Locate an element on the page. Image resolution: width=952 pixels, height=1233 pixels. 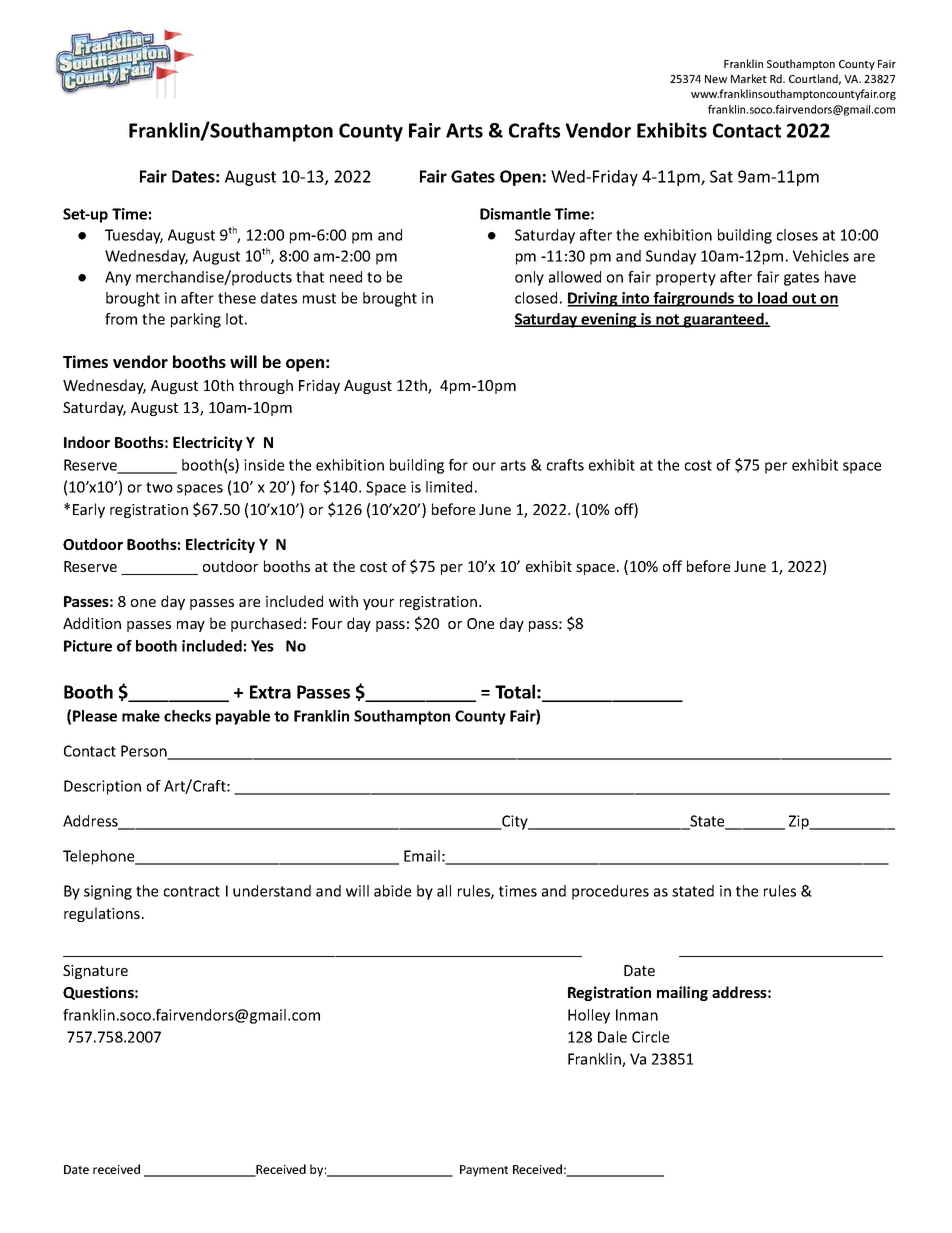
Tuesday is located at coordinates (134, 236).
